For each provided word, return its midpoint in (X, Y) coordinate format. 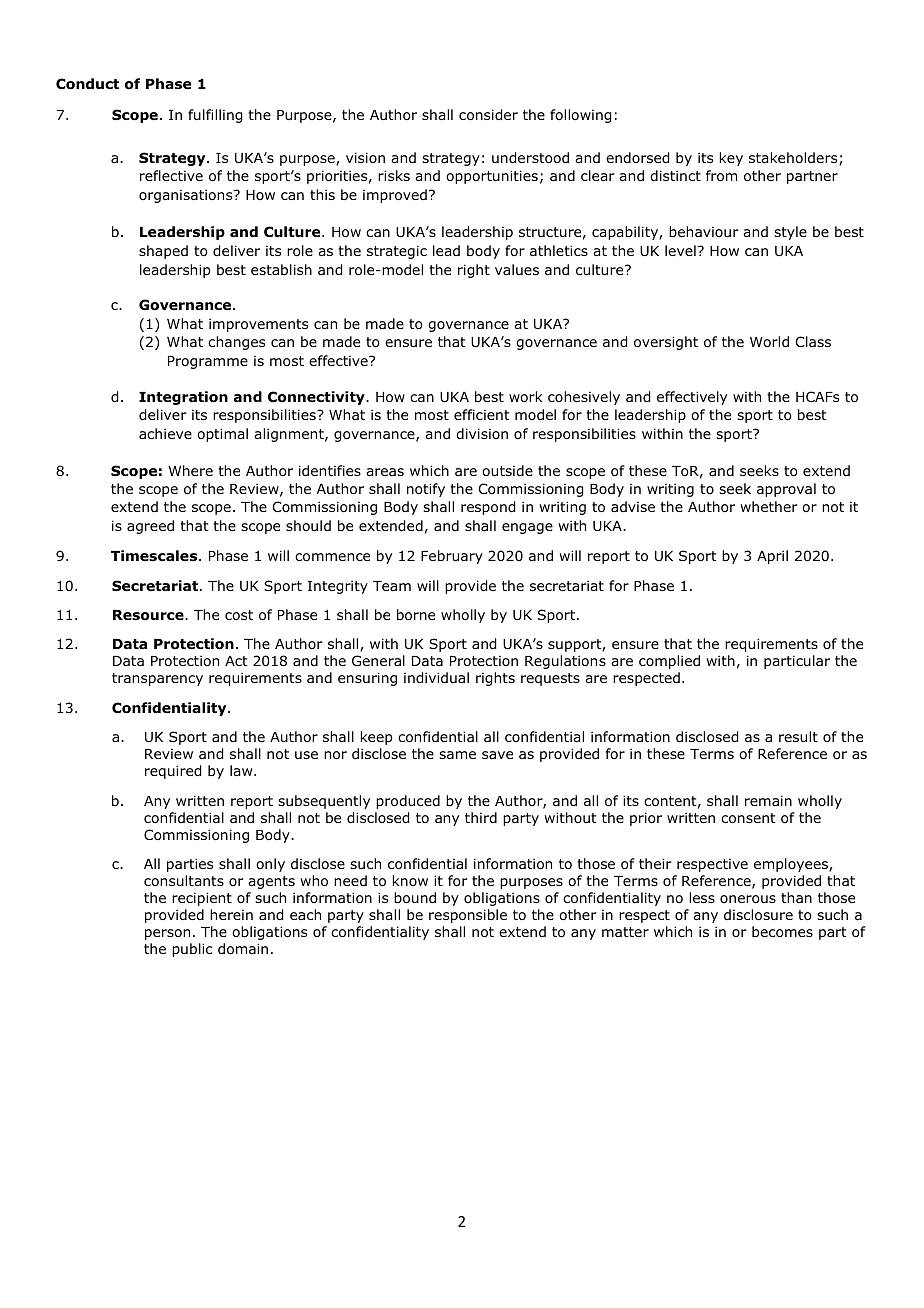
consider (488, 115)
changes (236, 343)
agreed (150, 527)
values (517, 269)
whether (769, 506)
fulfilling (215, 116)
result (798, 736)
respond (488, 508)
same (457, 755)
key (731, 159)
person (167, 934)
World (769, 341)
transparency (157, 679)
